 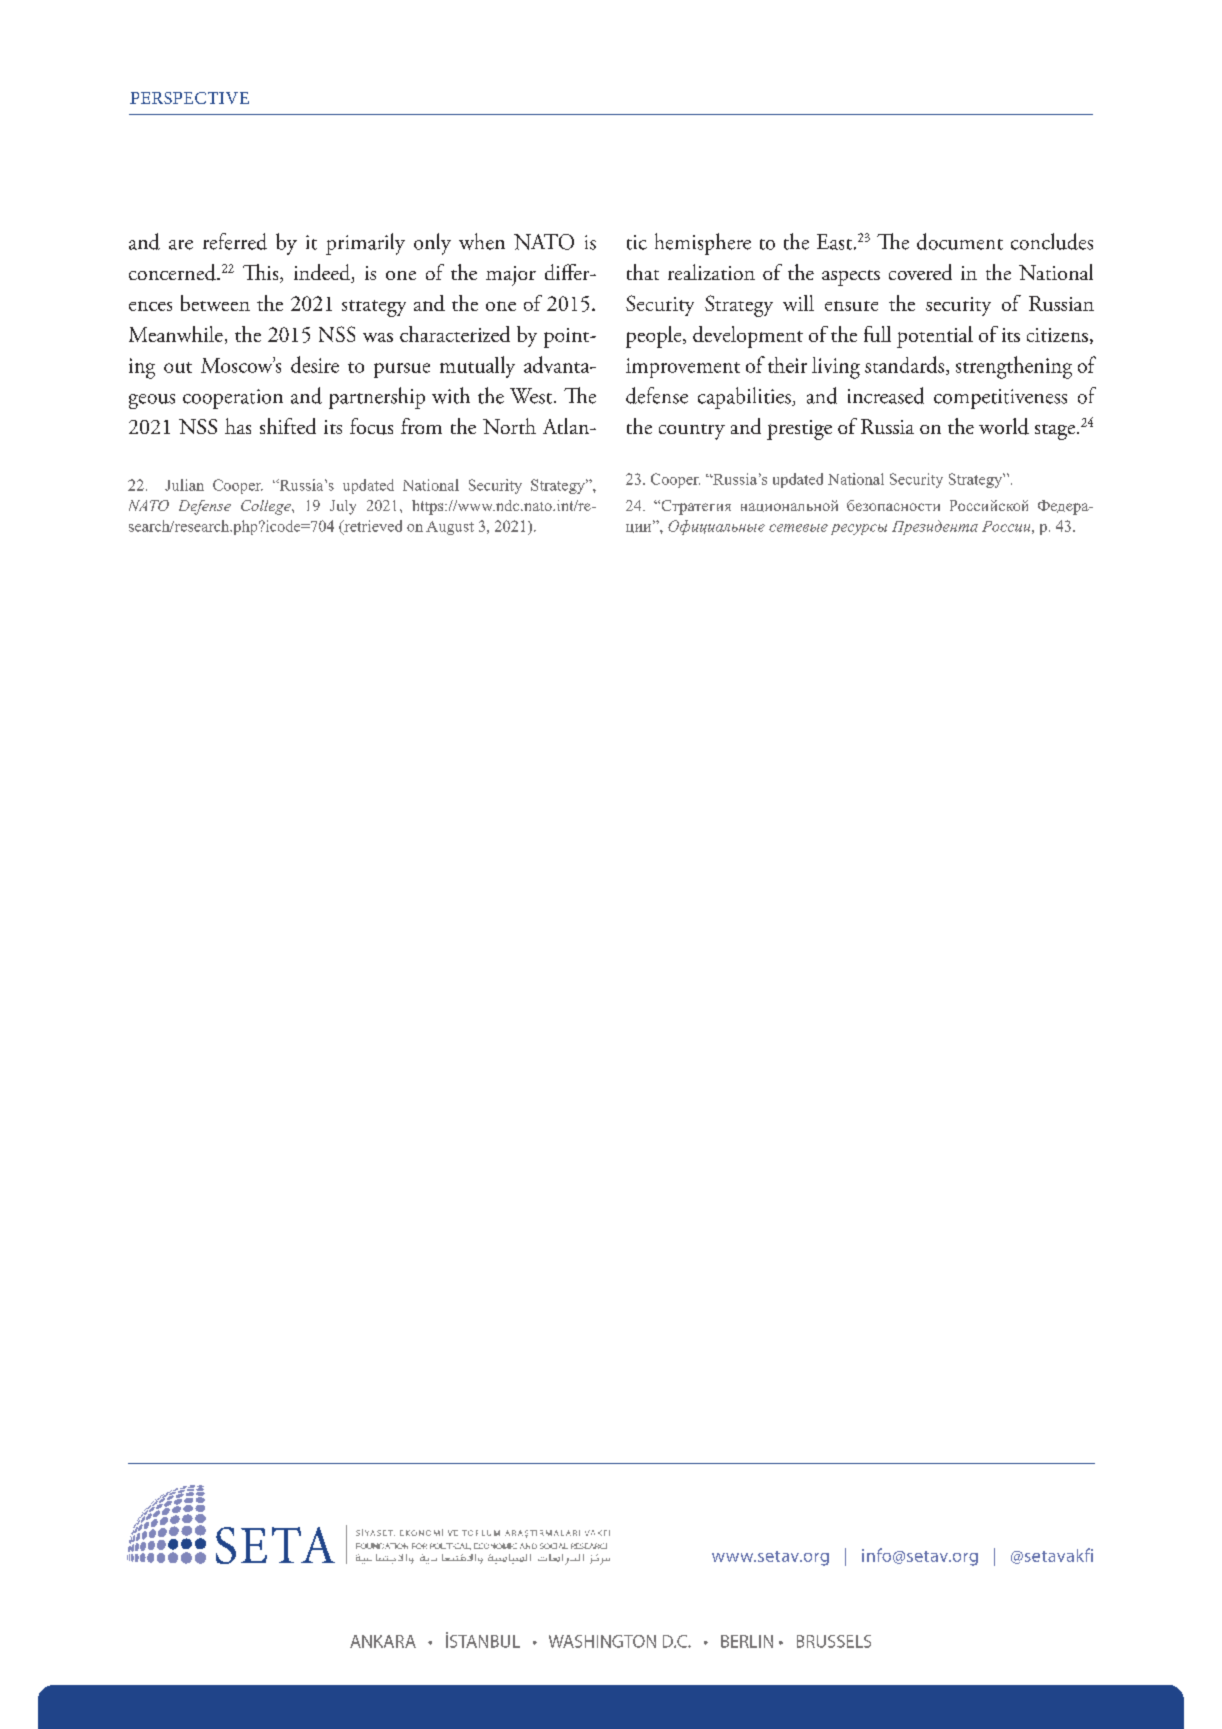 What do you see at coordinates (834, 1641) in the screenshot?
I see `BRUSSELS` at bounding box center [834, 1641].
